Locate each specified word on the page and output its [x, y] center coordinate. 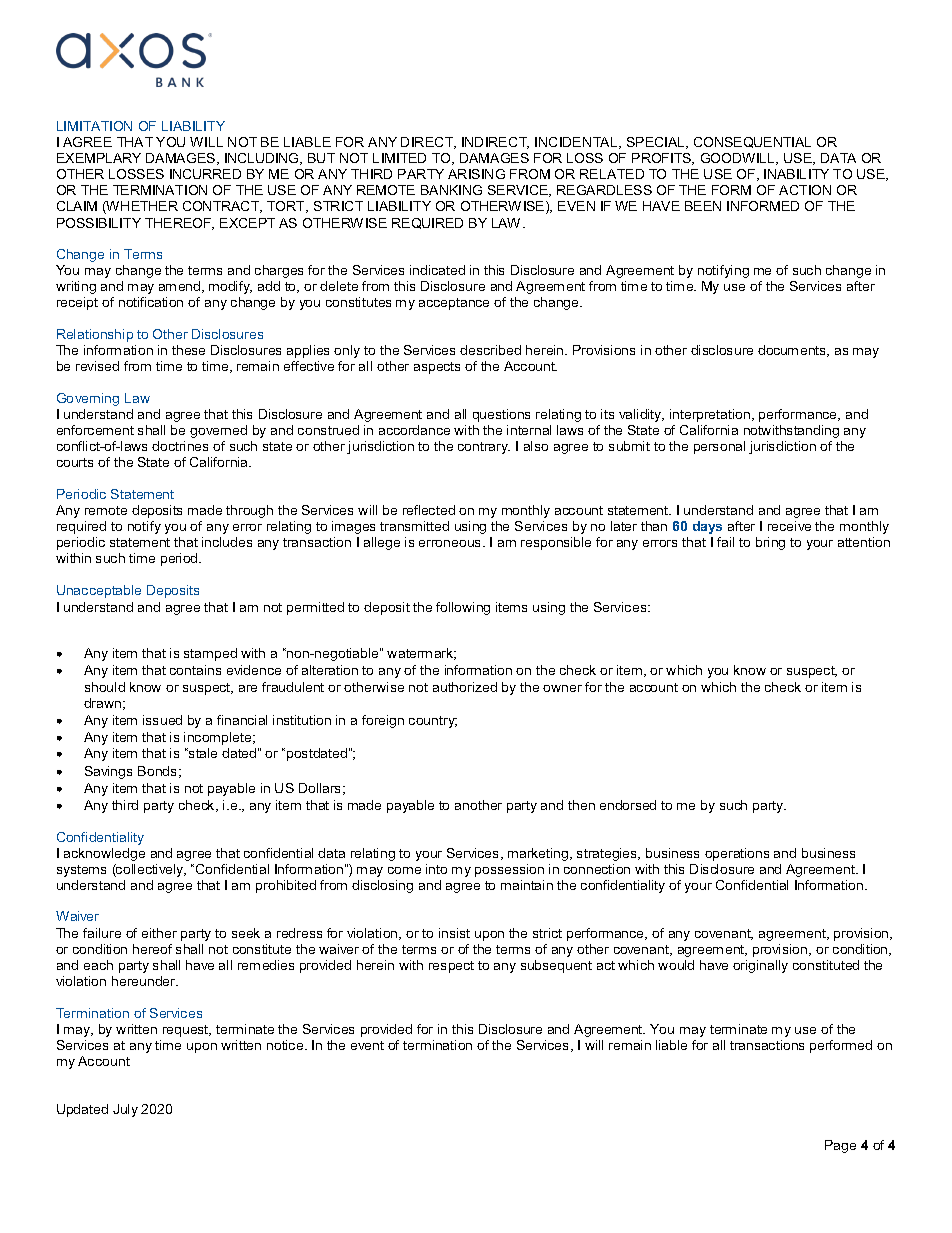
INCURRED [205, 174]
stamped [210, 654]
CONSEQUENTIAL [752, 142]
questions [501, 415]
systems [81, 871]
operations [737, 854]
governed [218, 431]
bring [770, 543]
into [436, 869]
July [125, 1110]
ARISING [476, 174]
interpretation [711, 415]
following [463, 608]
